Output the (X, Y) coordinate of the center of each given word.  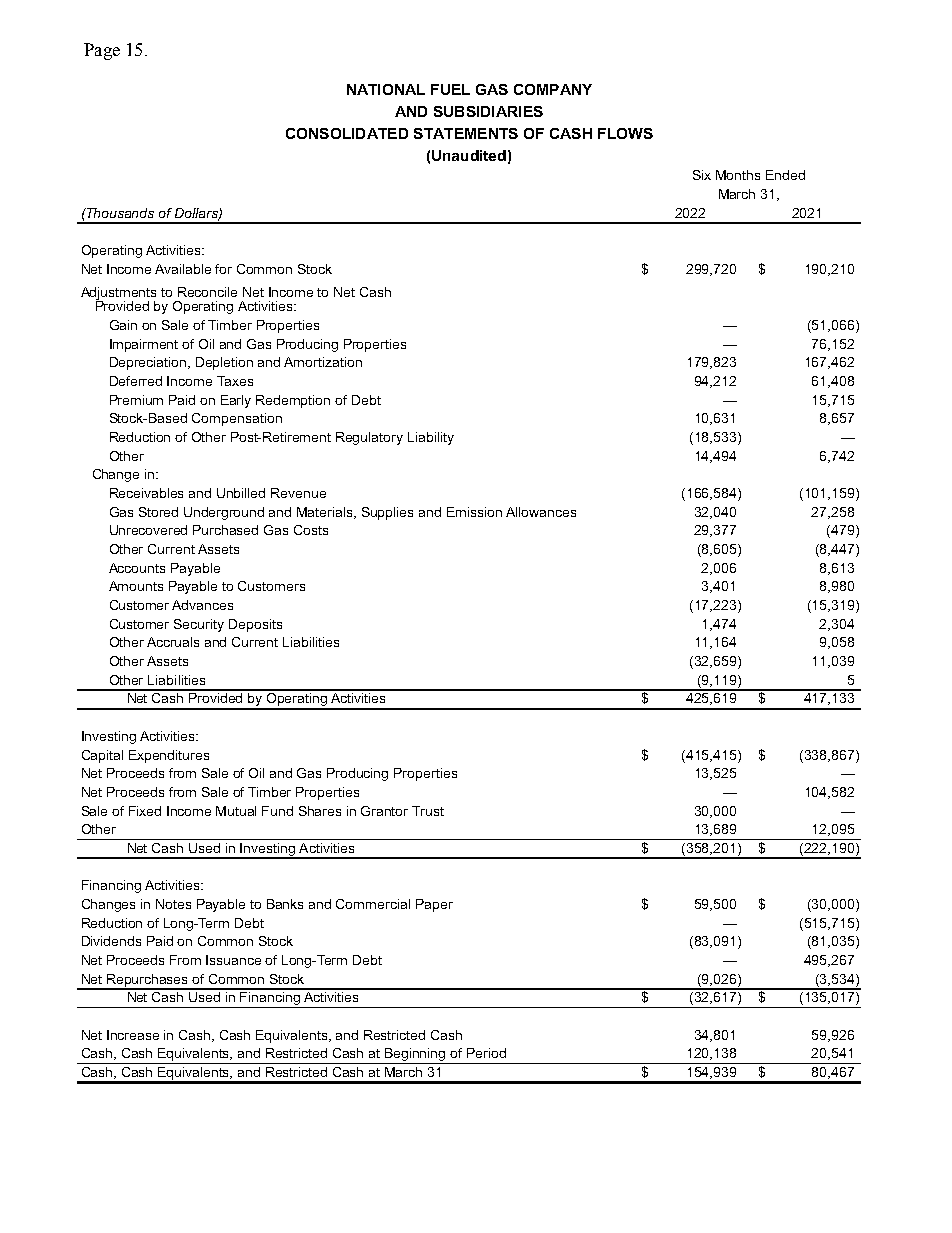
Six (702, 175)
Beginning (415, 1056)
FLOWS (625, 133)
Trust (428, 811)
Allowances (541, 512)
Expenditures (169, 756)
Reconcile (207, 292)
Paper (434, 905)
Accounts (137, 568)
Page (102, 51)
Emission (474, 512)
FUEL (450, 89)
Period (486, 1053)
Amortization (323, 362)
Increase (133, 1035)
